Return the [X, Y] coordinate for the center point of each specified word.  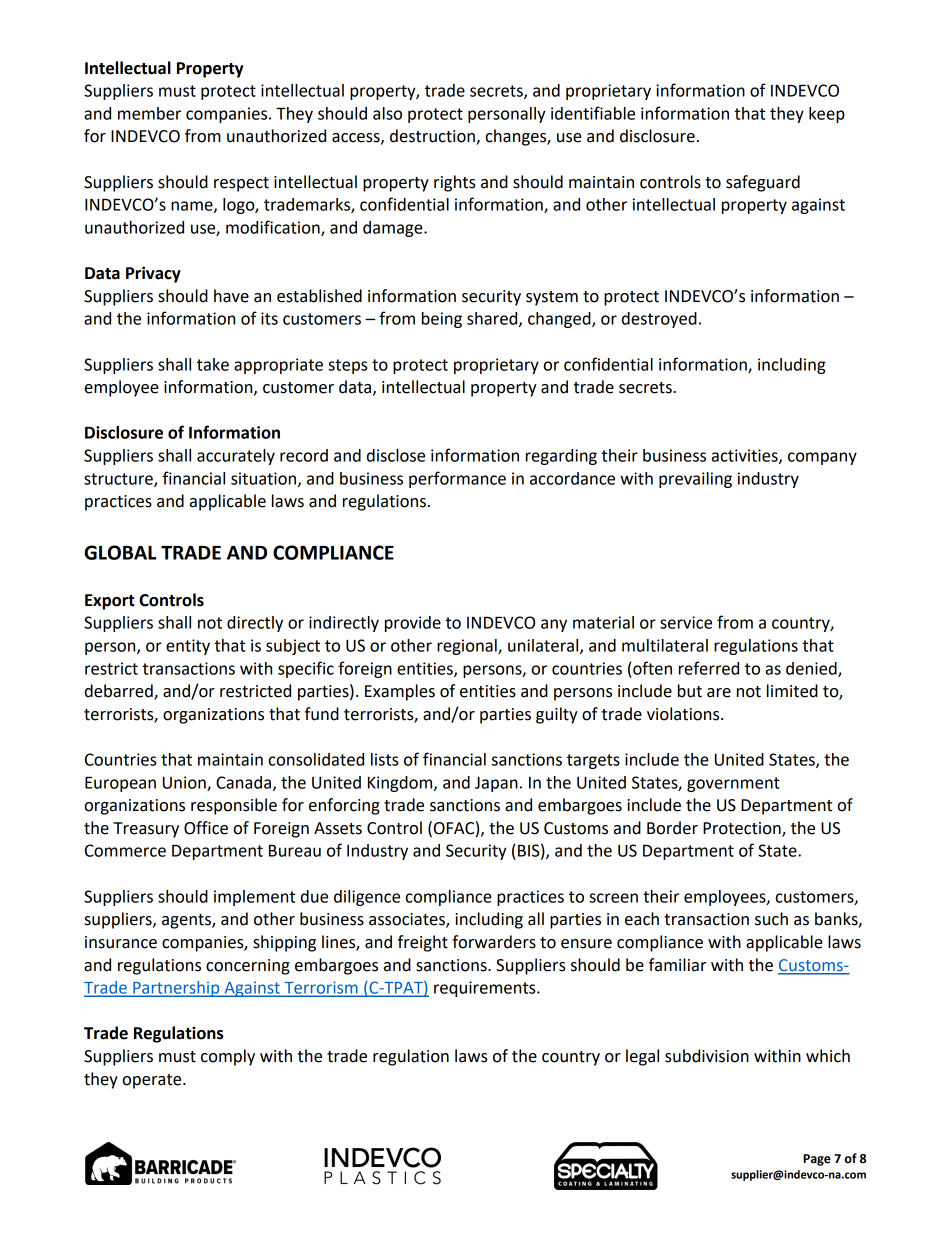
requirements [486, 989]
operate [153, 1081]
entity [188, 647]
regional [468, 647]
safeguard [763, 183]
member [149, 113]
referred [709, 668]
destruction [433, 137]
